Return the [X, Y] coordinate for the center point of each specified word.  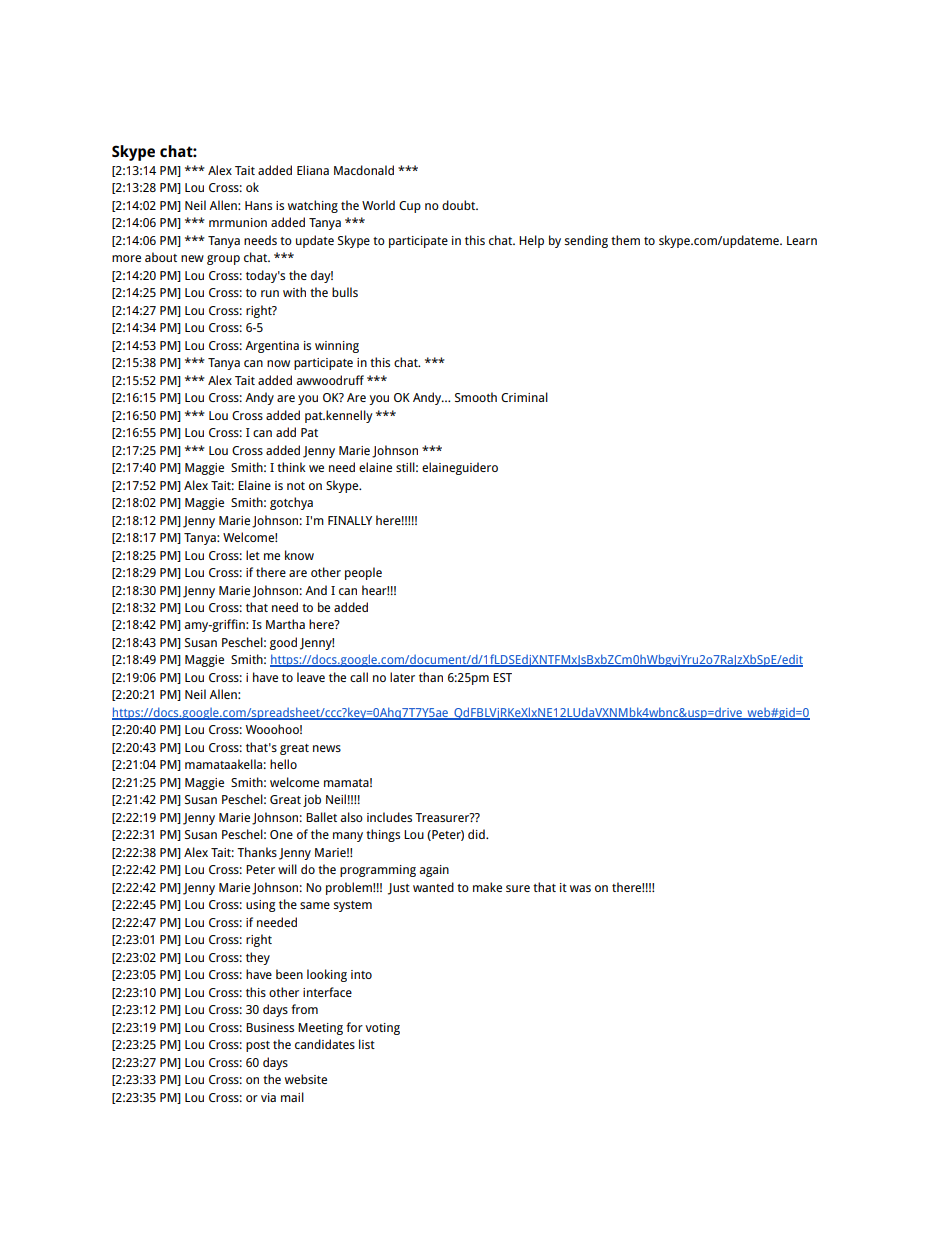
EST [502, 677]
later [402, 677]
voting [382, 1029]
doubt [460, 205]
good [283, 643]
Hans [258, 205]
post [258, 1046]
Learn [802, 240]
